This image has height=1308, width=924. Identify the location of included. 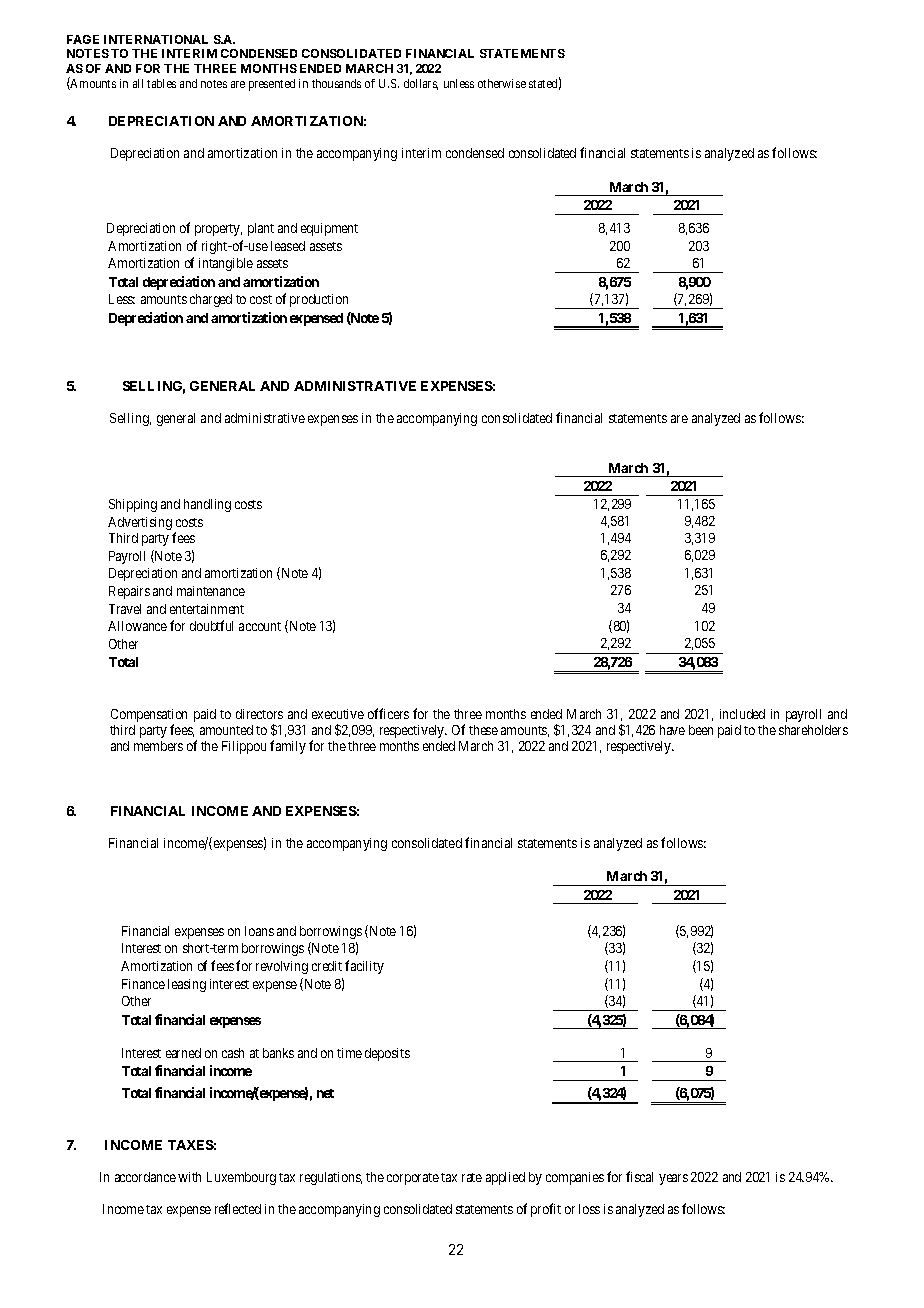
(742, 714).
